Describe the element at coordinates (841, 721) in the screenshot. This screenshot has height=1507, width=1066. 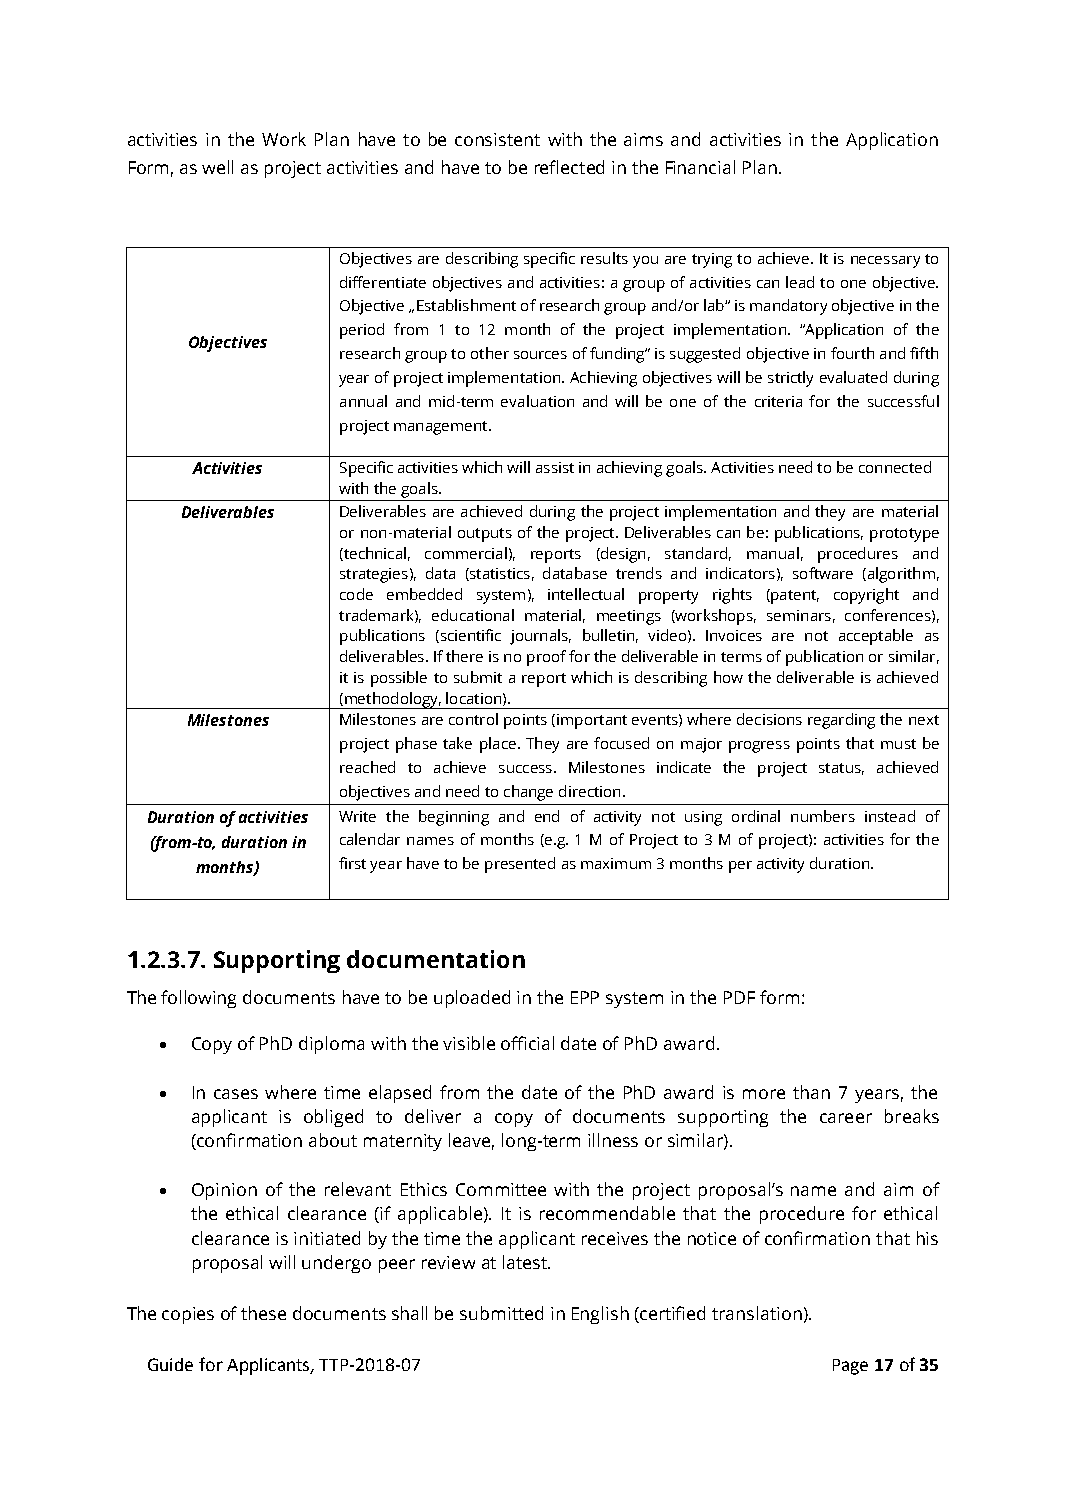
I see `regarding` at that location.
